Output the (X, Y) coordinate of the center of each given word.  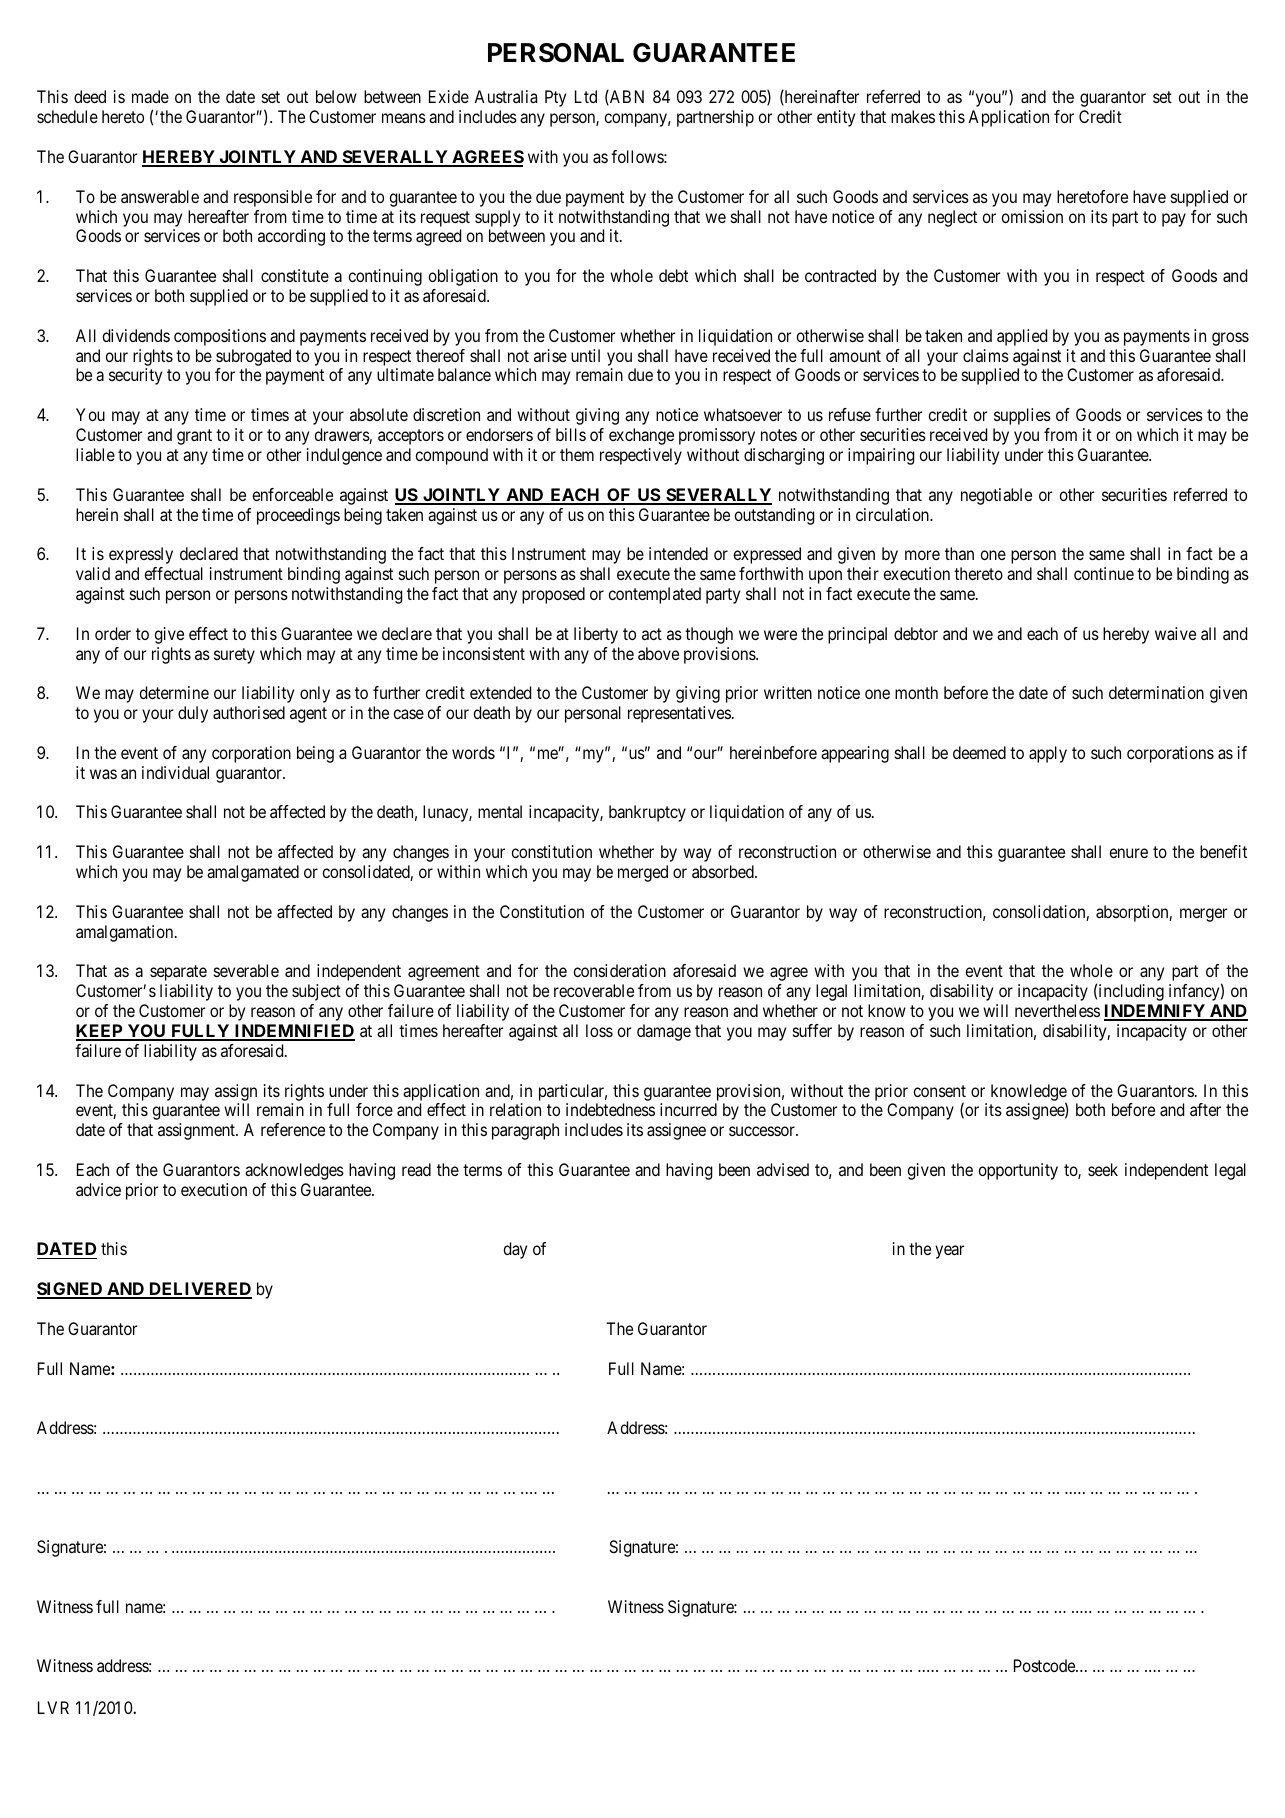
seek (1103, 1169)
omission (1032, 216)
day (515, 1250)
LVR (53, 1707)
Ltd (586, 96)
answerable (160, 196)
